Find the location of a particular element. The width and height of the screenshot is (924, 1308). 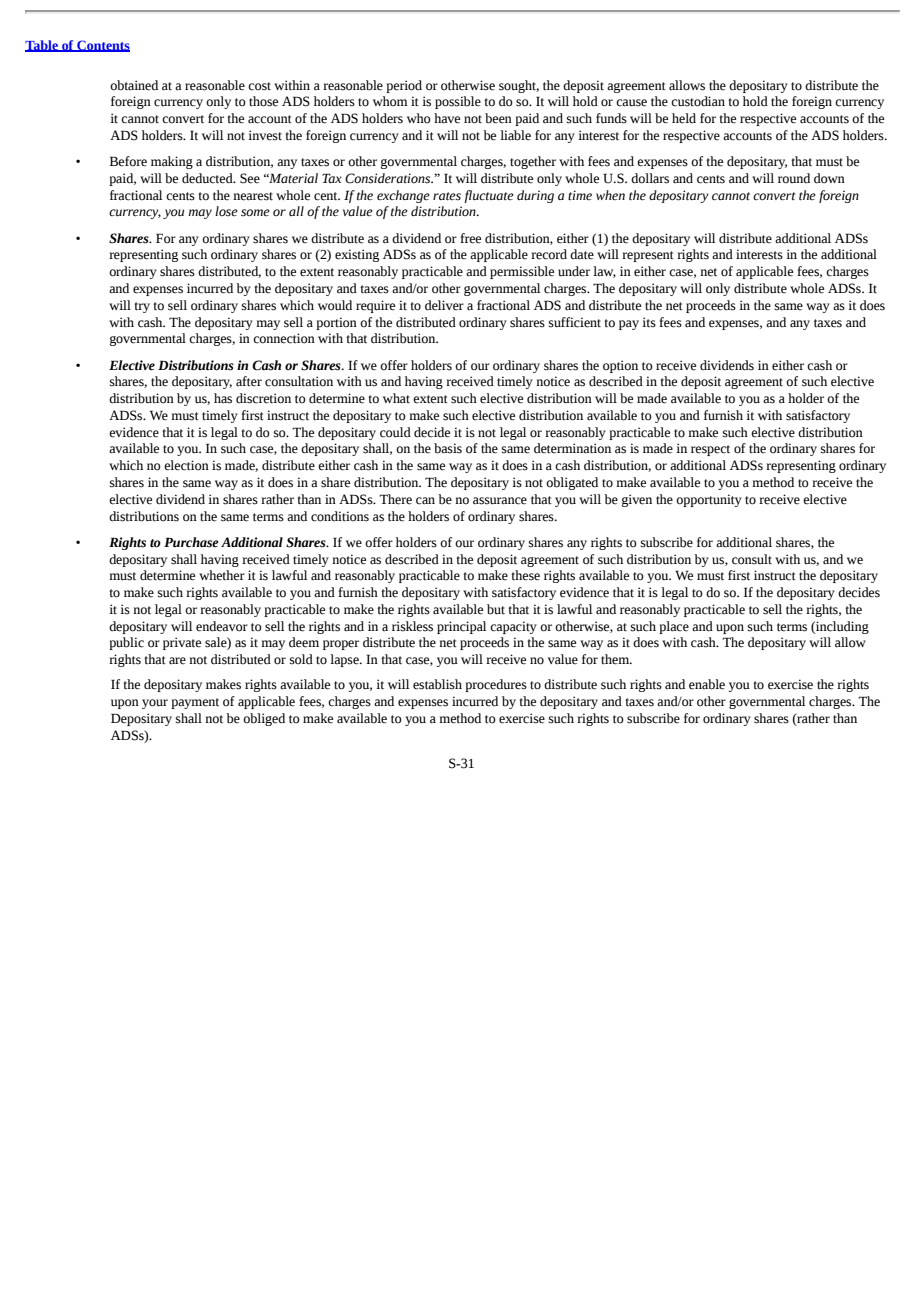

your is located at coordinates (155, 704).
